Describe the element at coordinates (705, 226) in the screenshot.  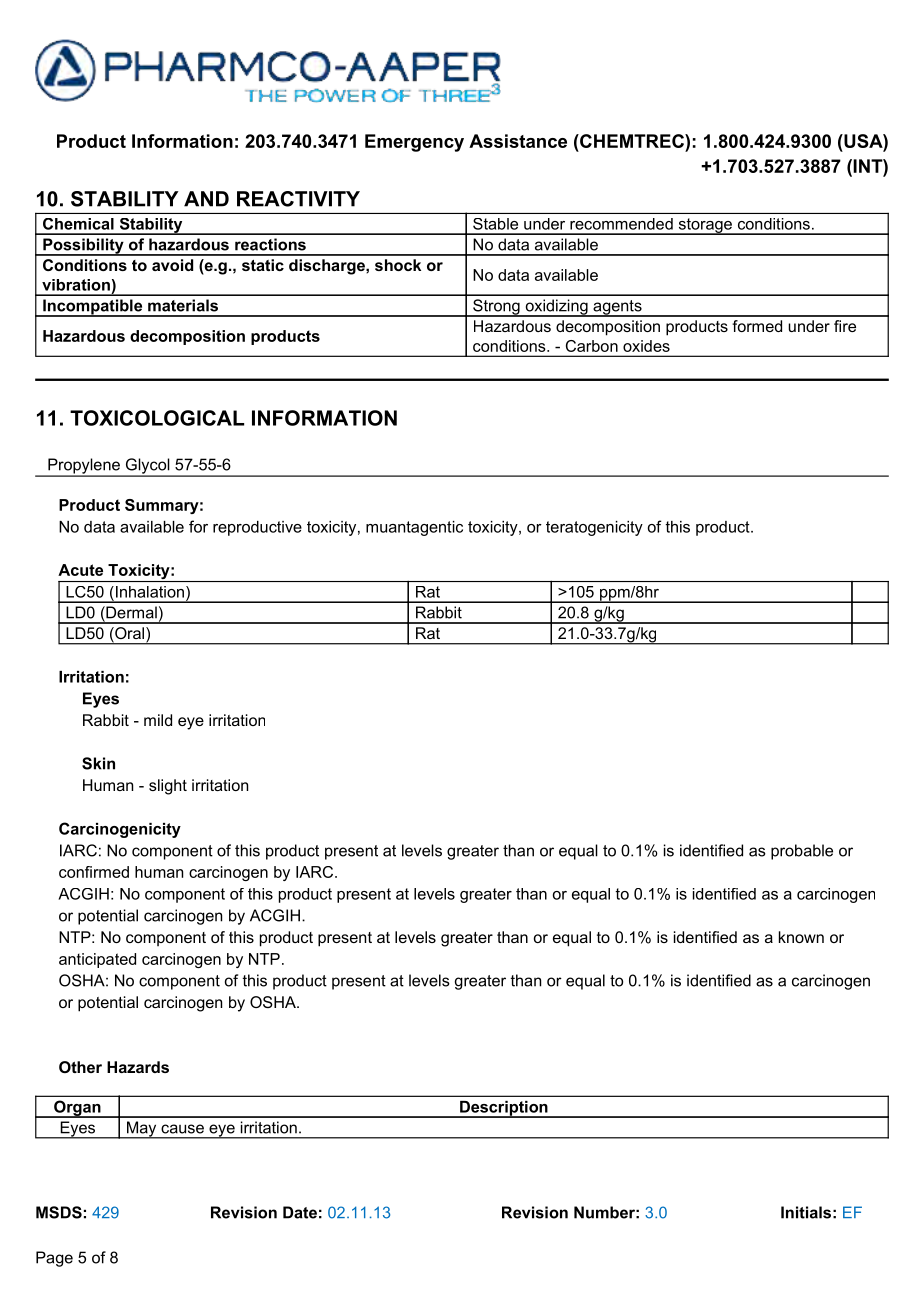
I see `storage` at that location.
